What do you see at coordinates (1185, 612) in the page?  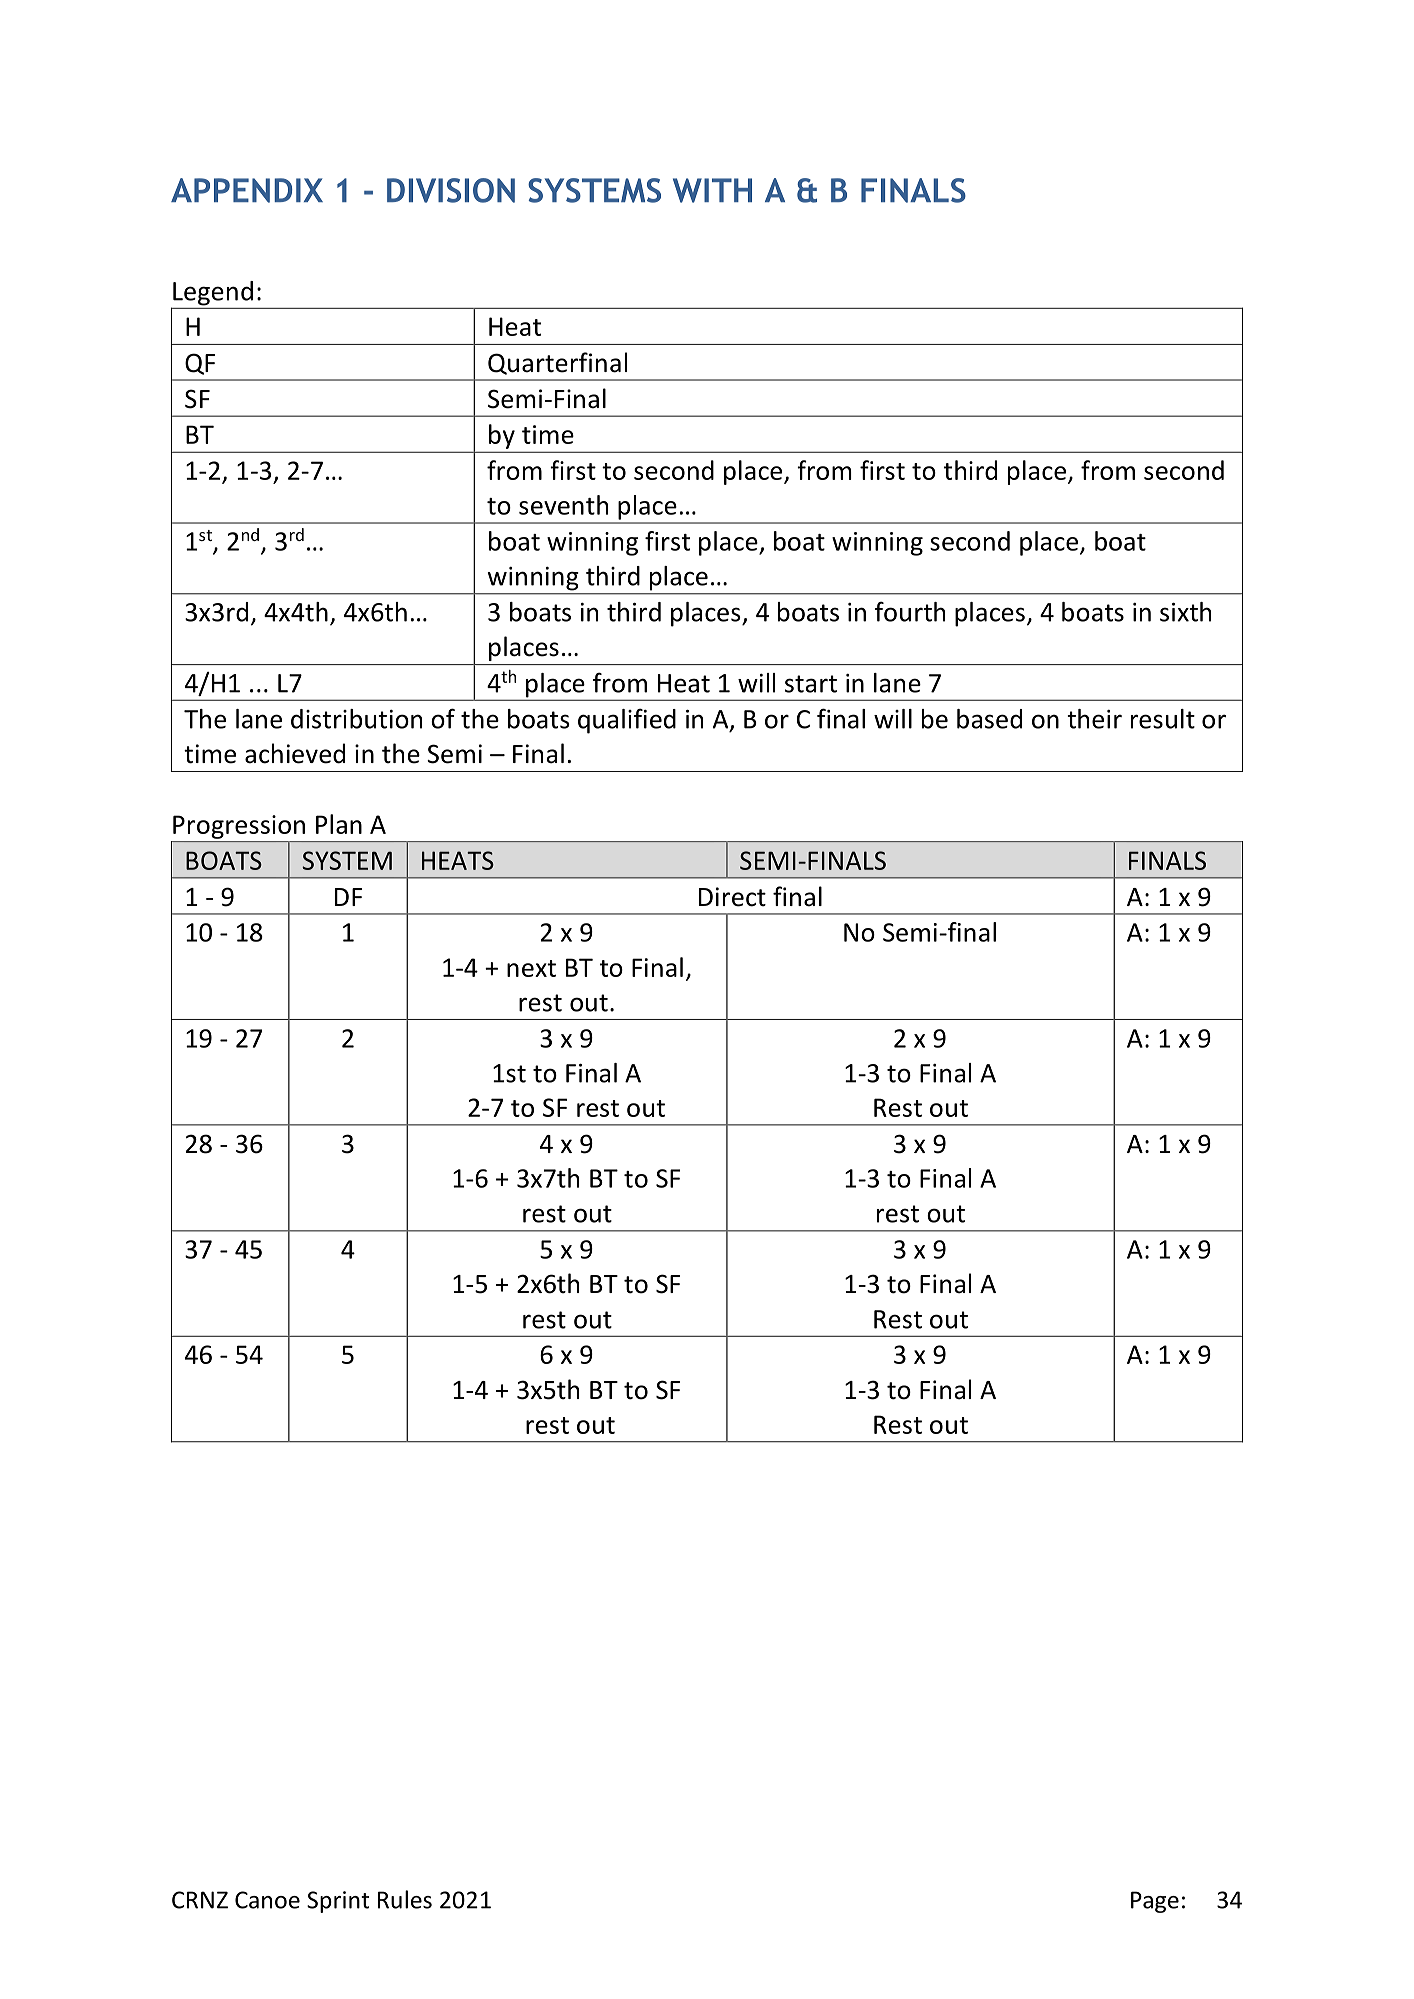 I see `sixth` at bounding box center [1185, 612].
